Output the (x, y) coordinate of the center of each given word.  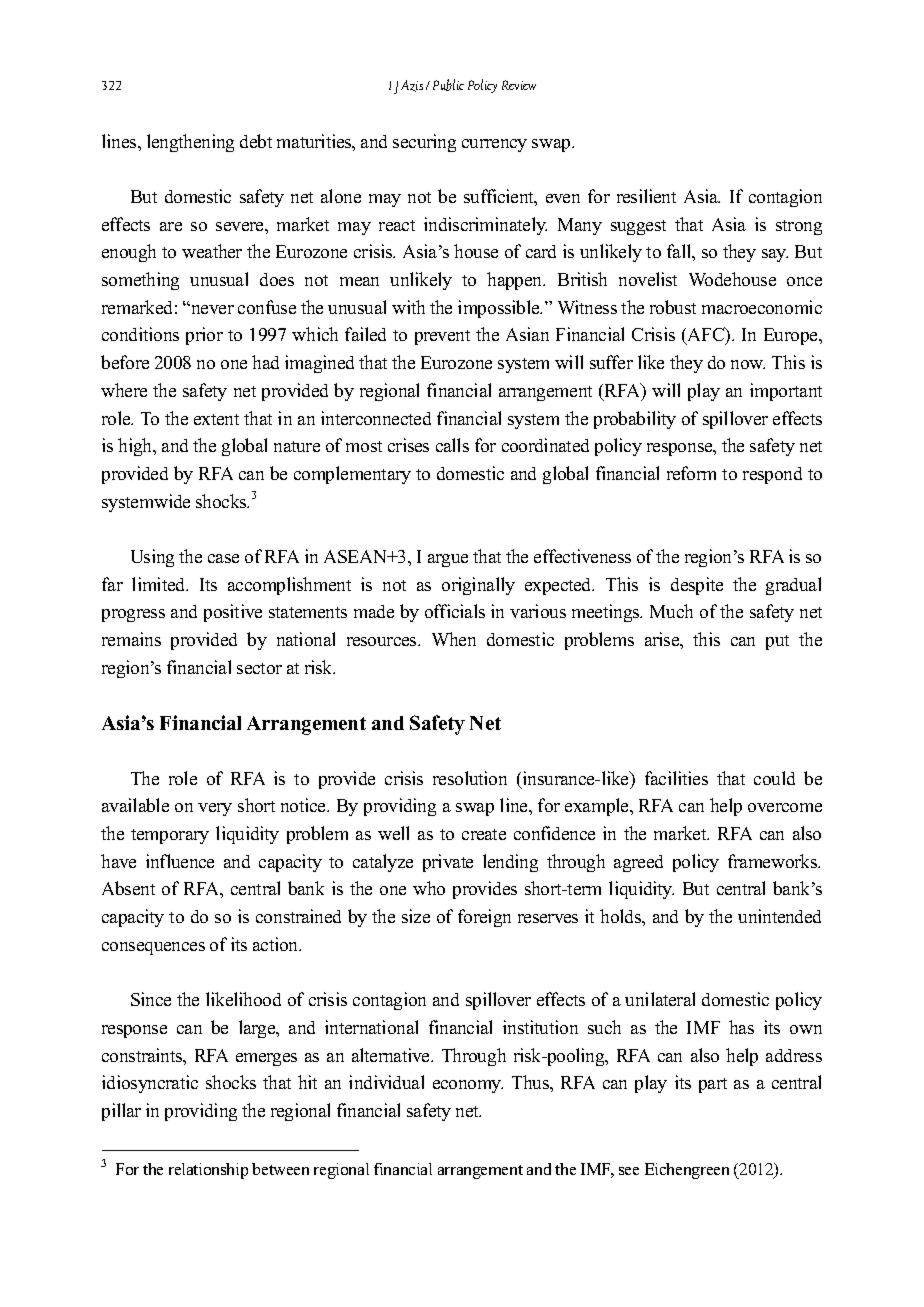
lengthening (190, 143)
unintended (779, 916)
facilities (676, 778)
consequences (153, 948)
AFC (706, 336)
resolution (470, 778)
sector (259, 668)
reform (691, 473)
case (223, 558)
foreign (484, 918)
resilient (646, 196)
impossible (500, 309)
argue (448, 560)
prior (204, 336)
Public (448, 85)
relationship (208, 1171)
